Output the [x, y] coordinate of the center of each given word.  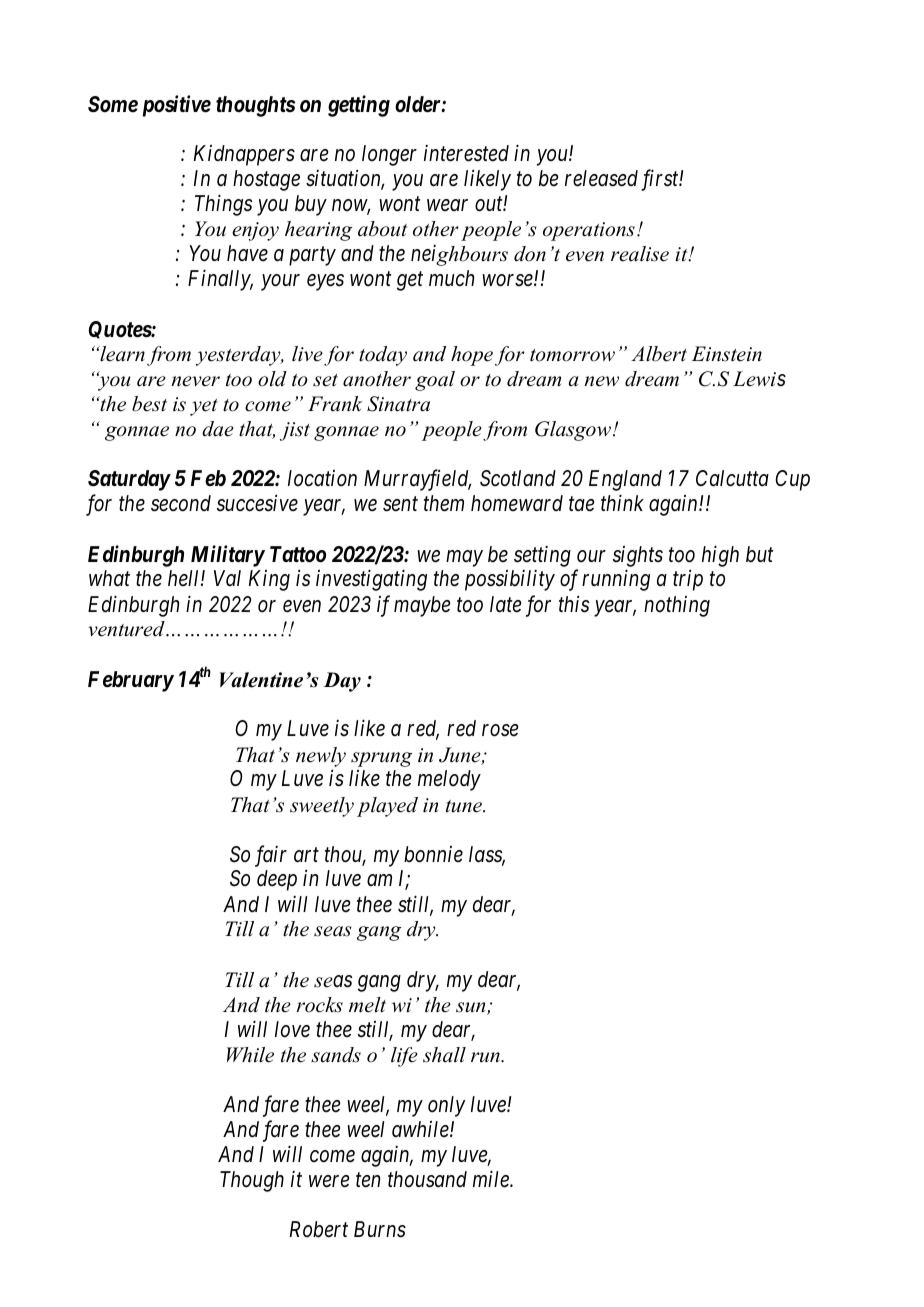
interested [466, 153]
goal [435, 381]
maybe [422, 606]
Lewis [759, 379]
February [131, 681]
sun [472, 1008]
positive [177, 106]
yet [204, 407]
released [601, 178]
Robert [319, 1229]
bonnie [433, 854]
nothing [677, 606]
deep [277, 880]
